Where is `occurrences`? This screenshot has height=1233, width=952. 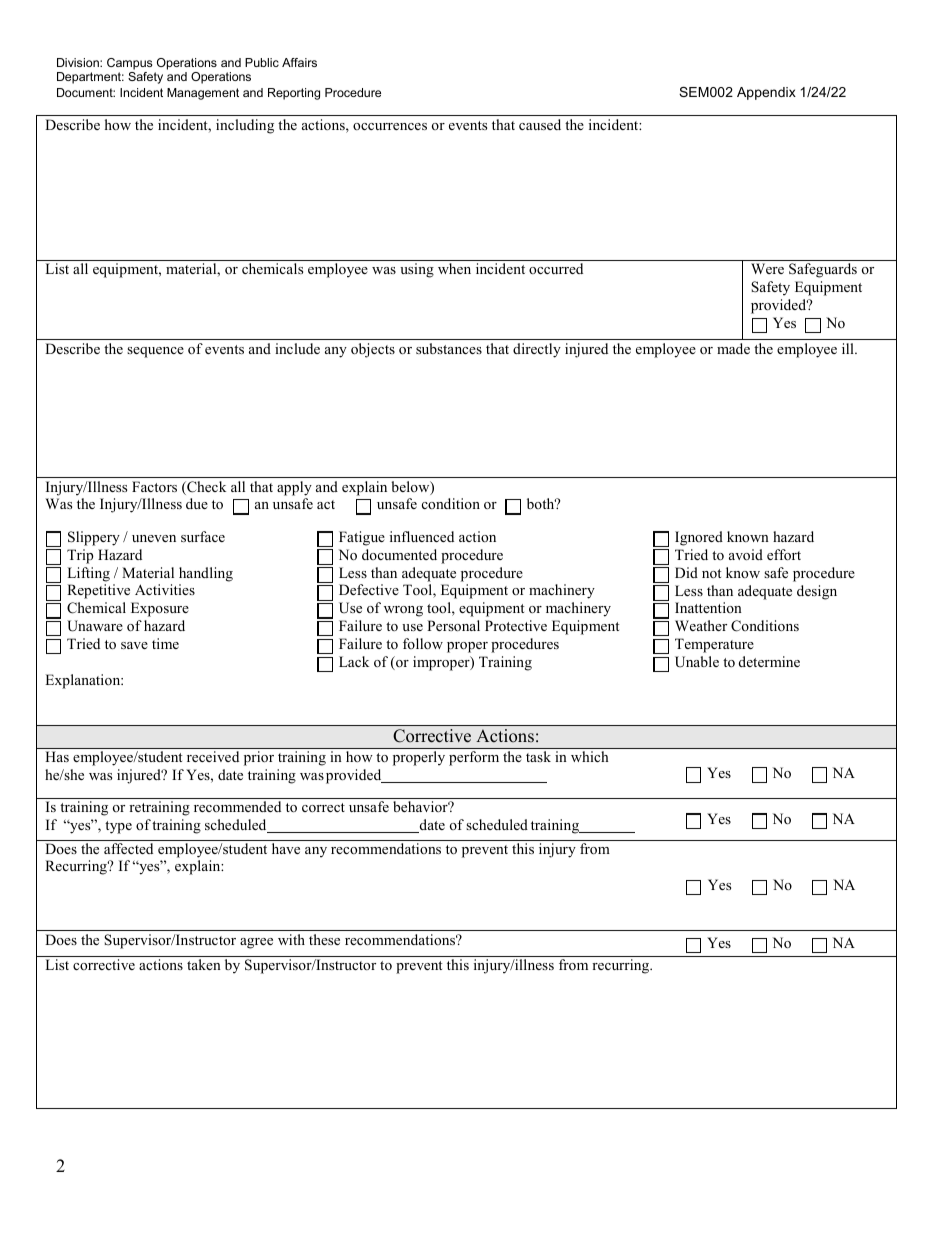 occurrences is located at coordinates (390, 126).
